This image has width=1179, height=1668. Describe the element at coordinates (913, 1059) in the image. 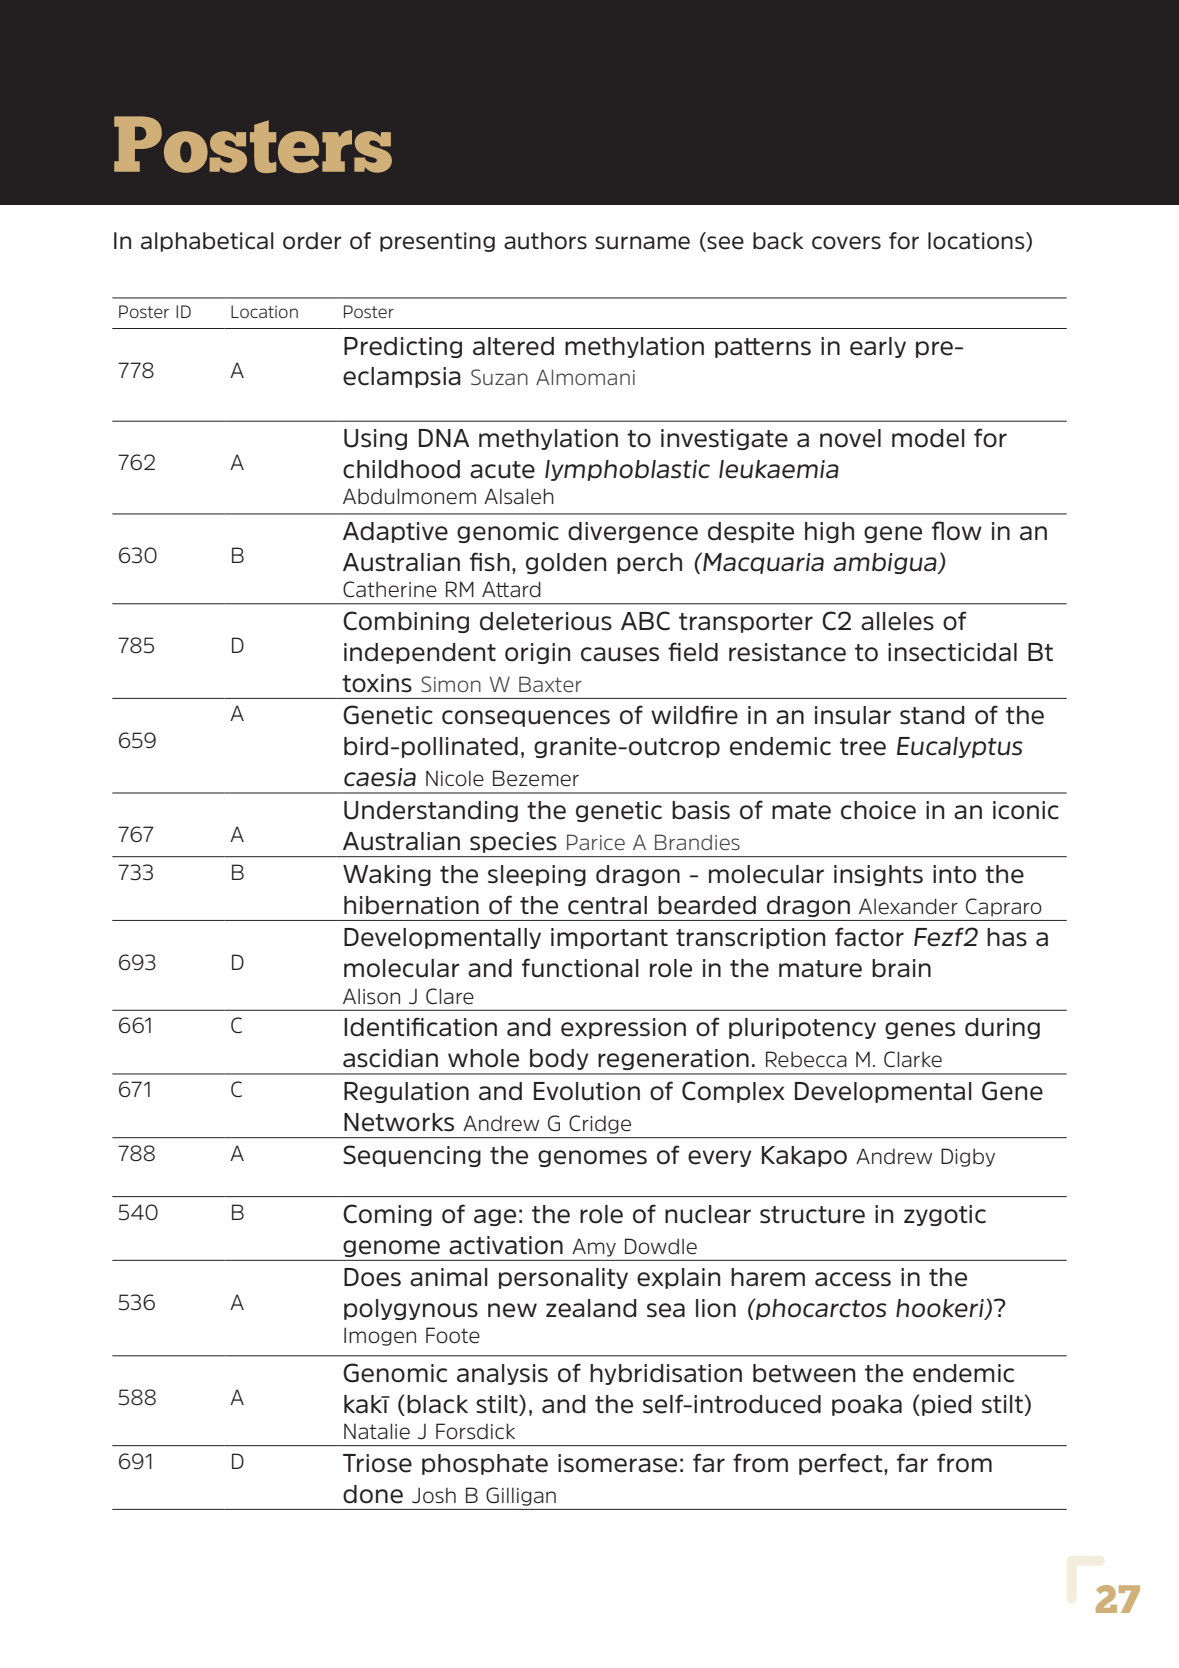

I see `Clarke` at that location.
